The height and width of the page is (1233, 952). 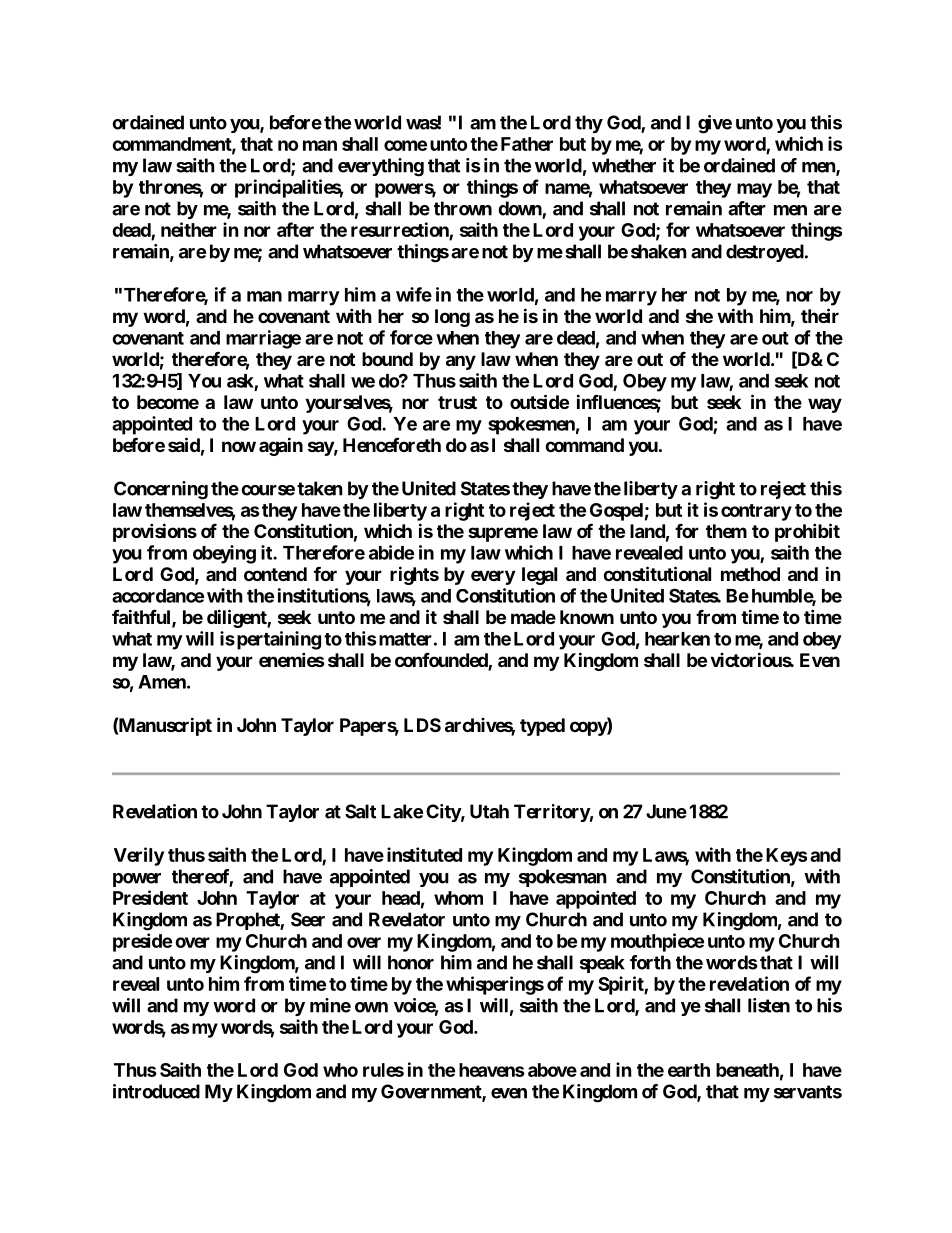 I want to click on introduced, so click(x=156, y=1091).
